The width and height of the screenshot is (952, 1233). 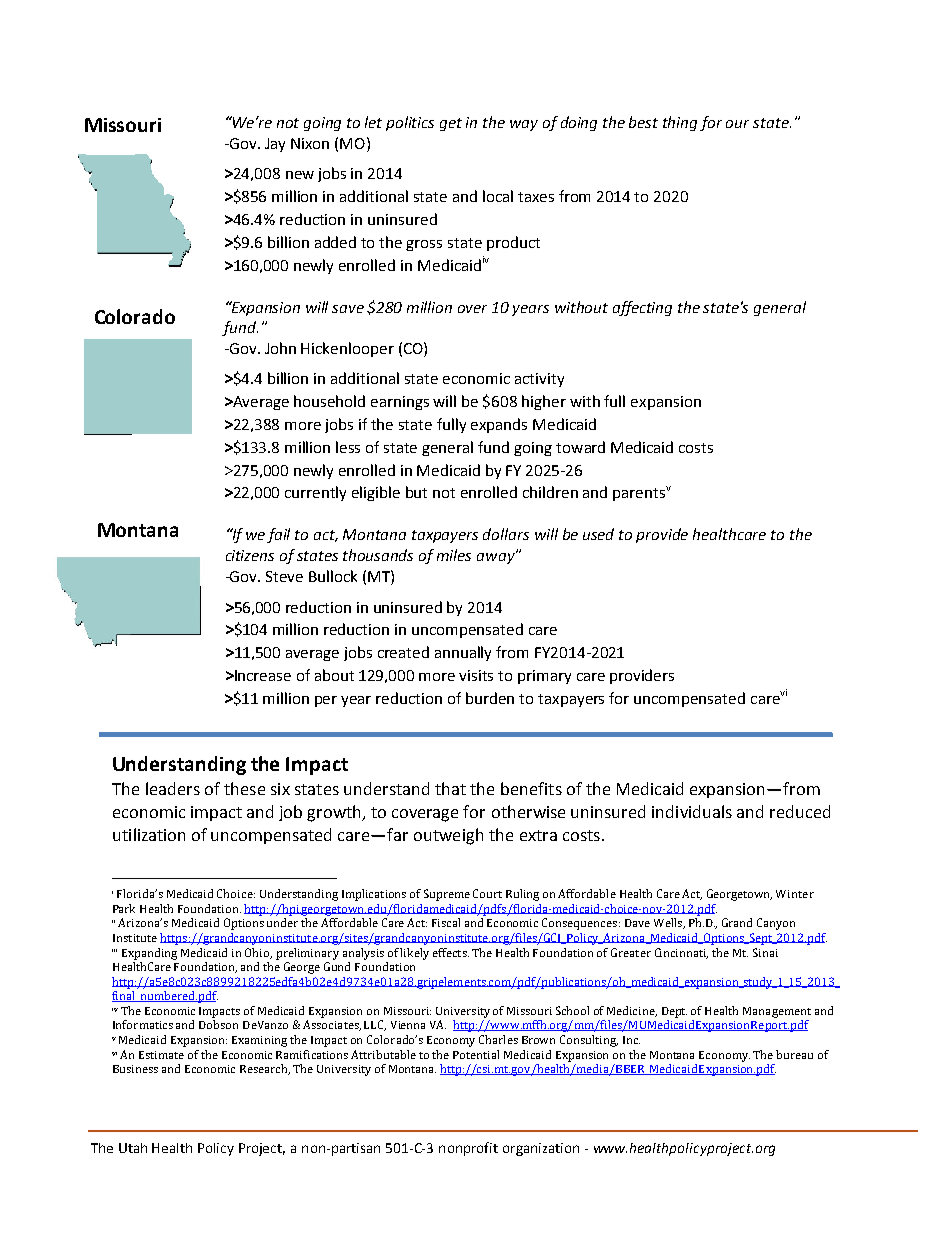 I want to click on thing, so click(x=680, y=123).
